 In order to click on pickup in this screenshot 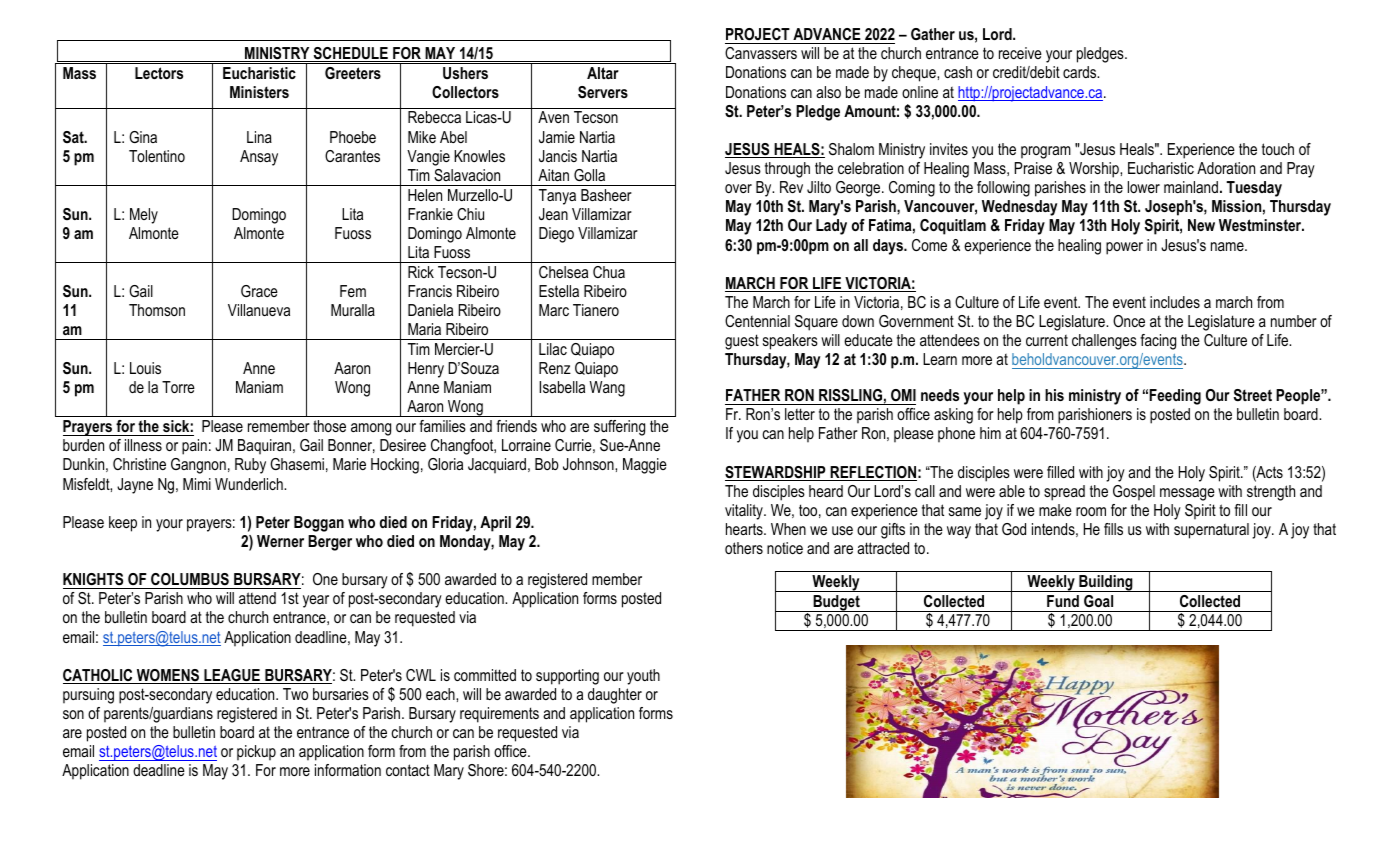, I will do `click(256, 753)`.
